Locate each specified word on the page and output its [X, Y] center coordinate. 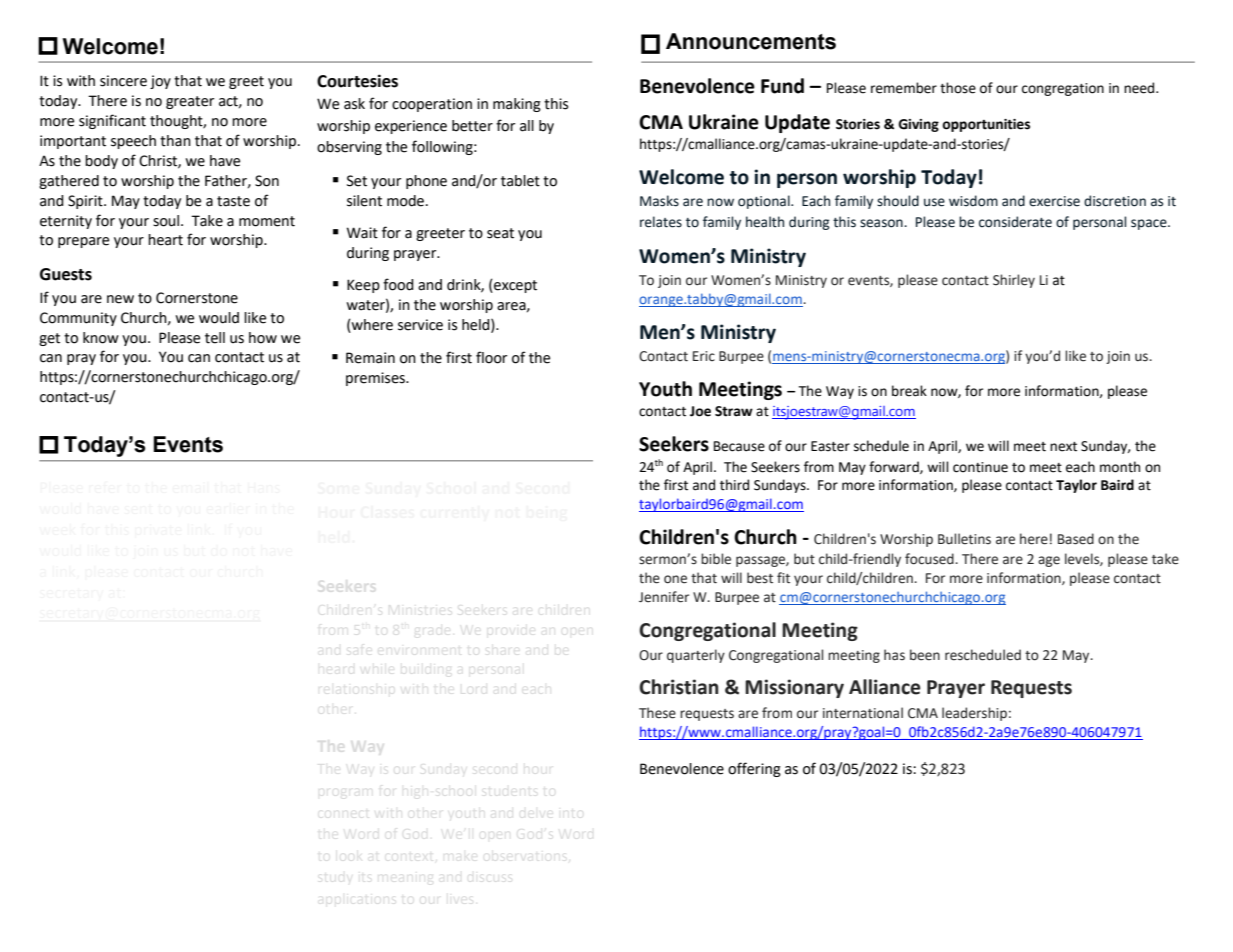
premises [376, 379]
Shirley [1014, 281]
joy [160, 82]
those [958, 88]
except [514, 286]
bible [716, 559]
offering [754, 769]
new [120, 299]
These [657, 713]
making [517, 105]
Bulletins [964, 539]
